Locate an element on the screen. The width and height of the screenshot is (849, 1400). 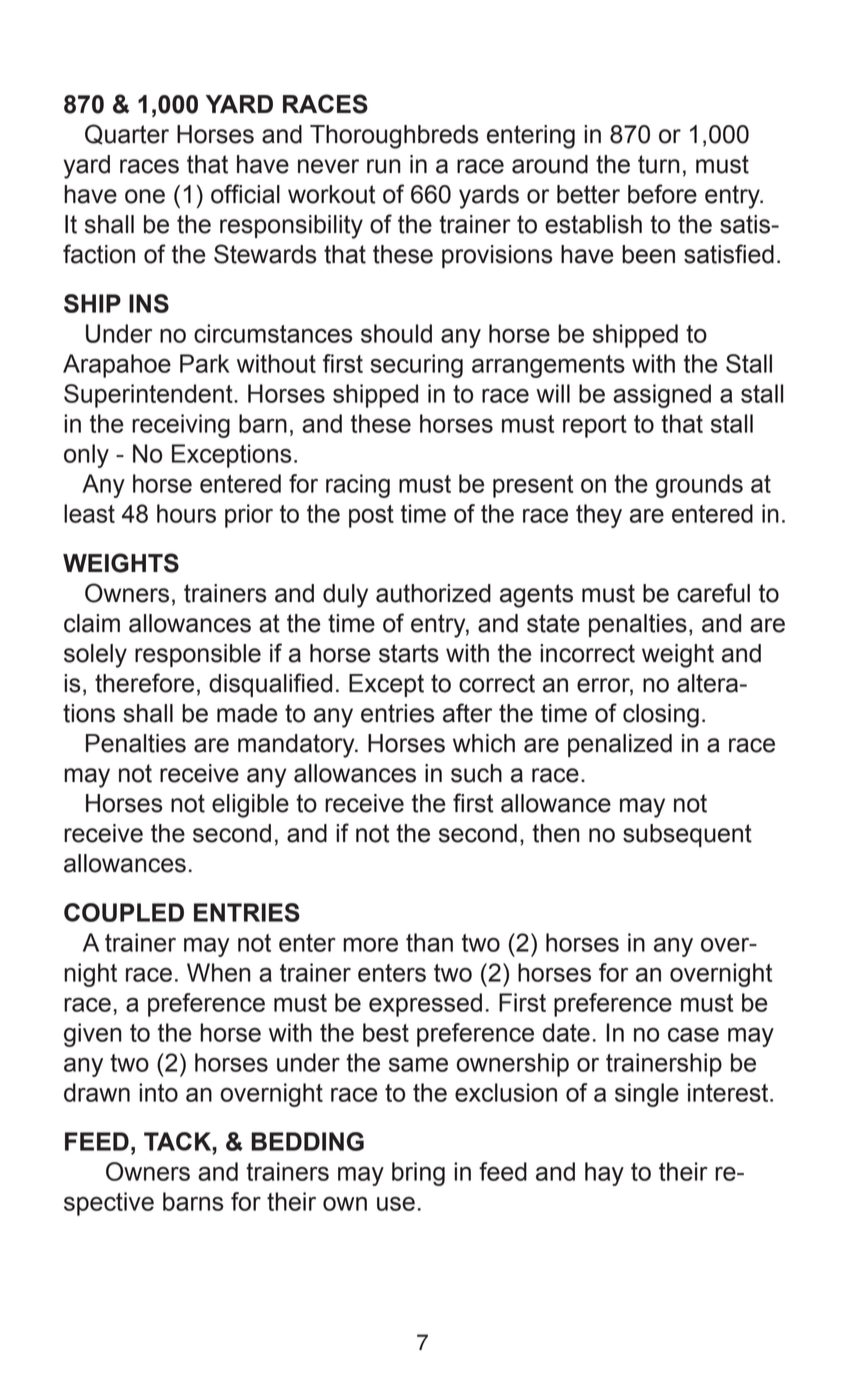
bring is located at coordinates (418, 1174).
